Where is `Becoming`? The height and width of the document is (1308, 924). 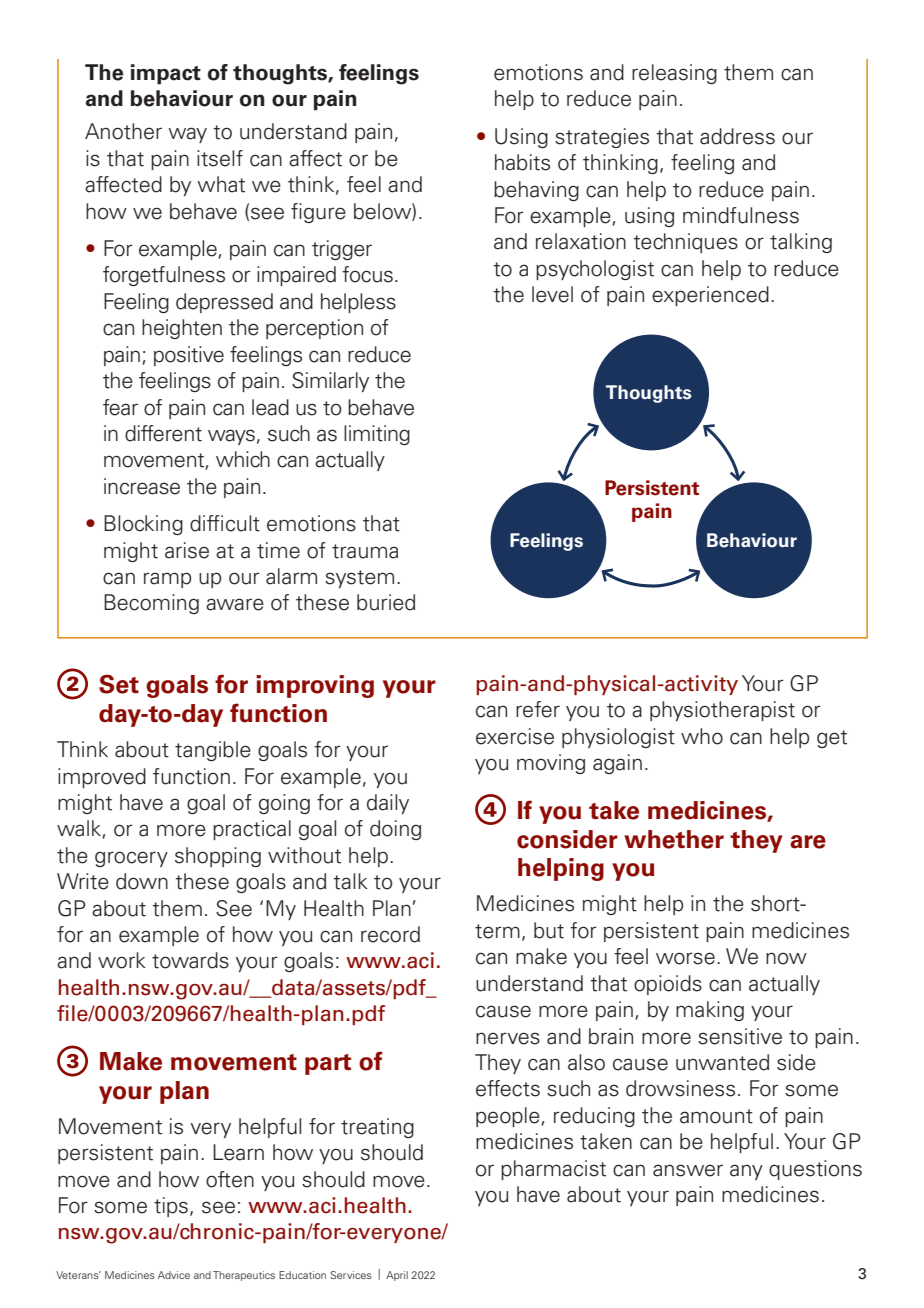 Becoming is located at coordinates (151, 604).
